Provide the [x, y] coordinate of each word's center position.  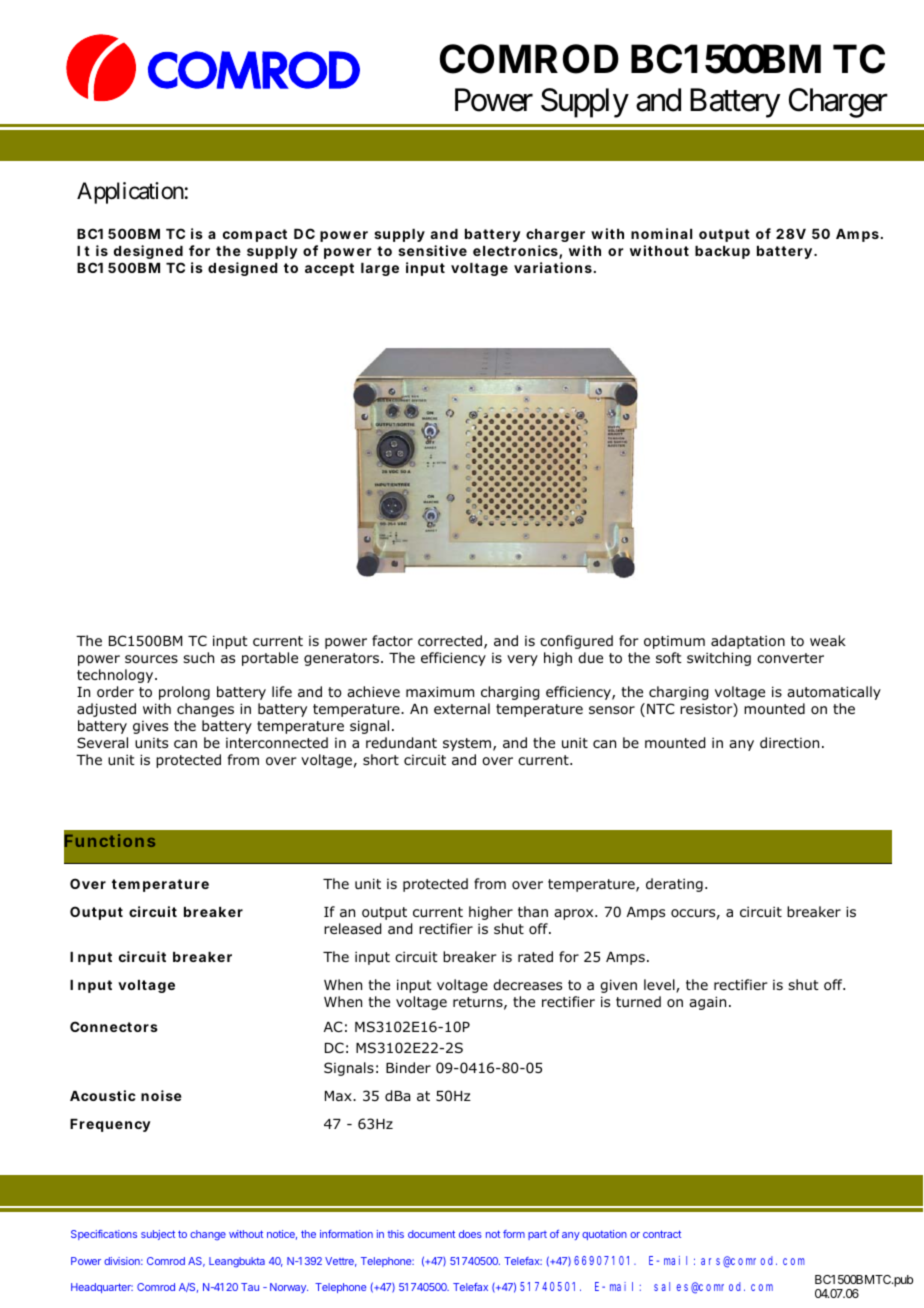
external [462, 708]
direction [789, 743]
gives [150, 727]
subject [158, 1235]
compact [255, 235]
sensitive [432, 250]
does [470, 1234]
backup [722, 252]
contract [662, 1234]
